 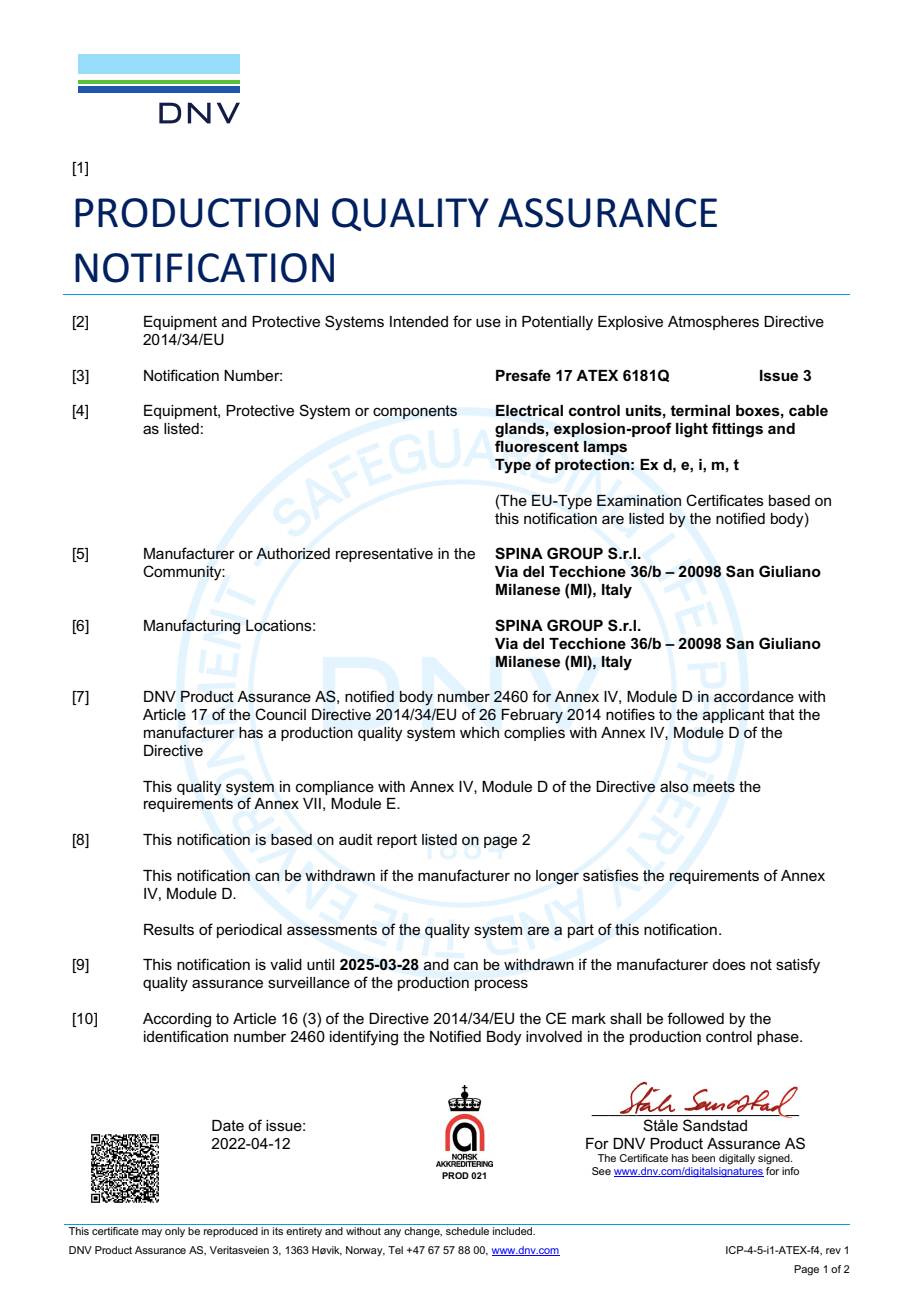 What do you see at coordinates (488, 322) in the document?
I see `use` at bounding box center [488, 322].
